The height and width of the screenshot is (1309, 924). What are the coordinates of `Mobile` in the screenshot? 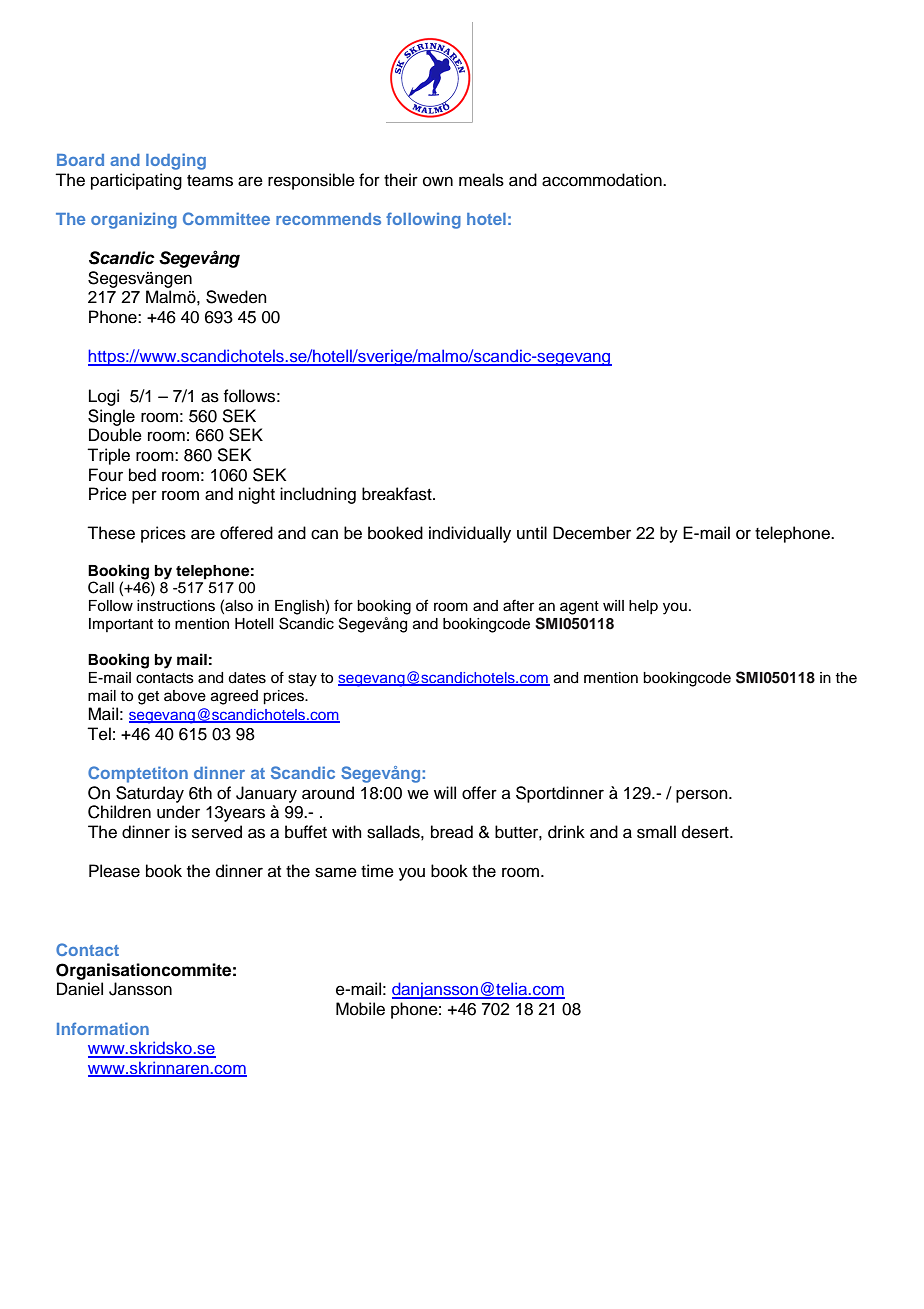 It's located at (360, 1009).
